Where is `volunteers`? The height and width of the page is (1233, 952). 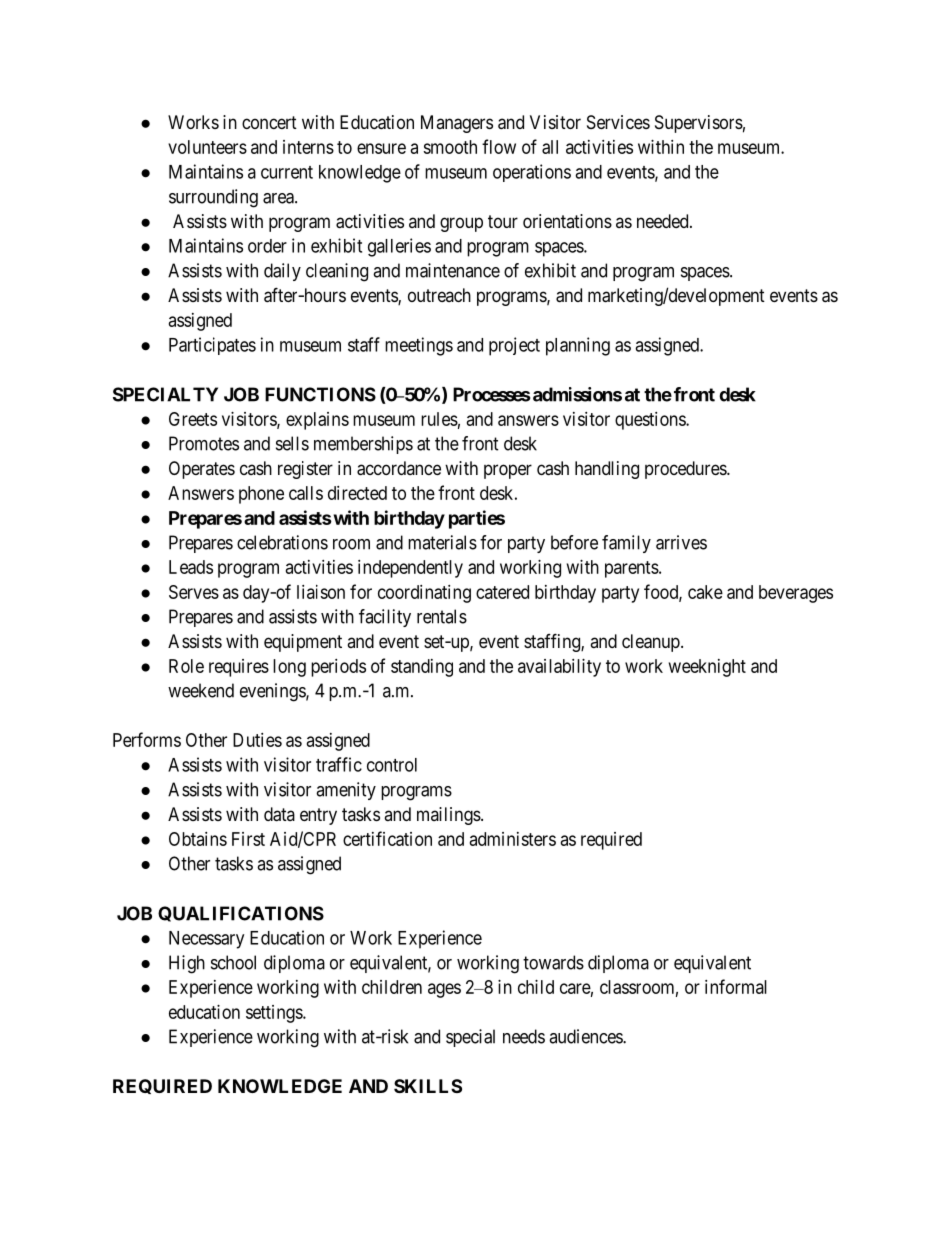
volunteers is located at coordinates (207, 147).
